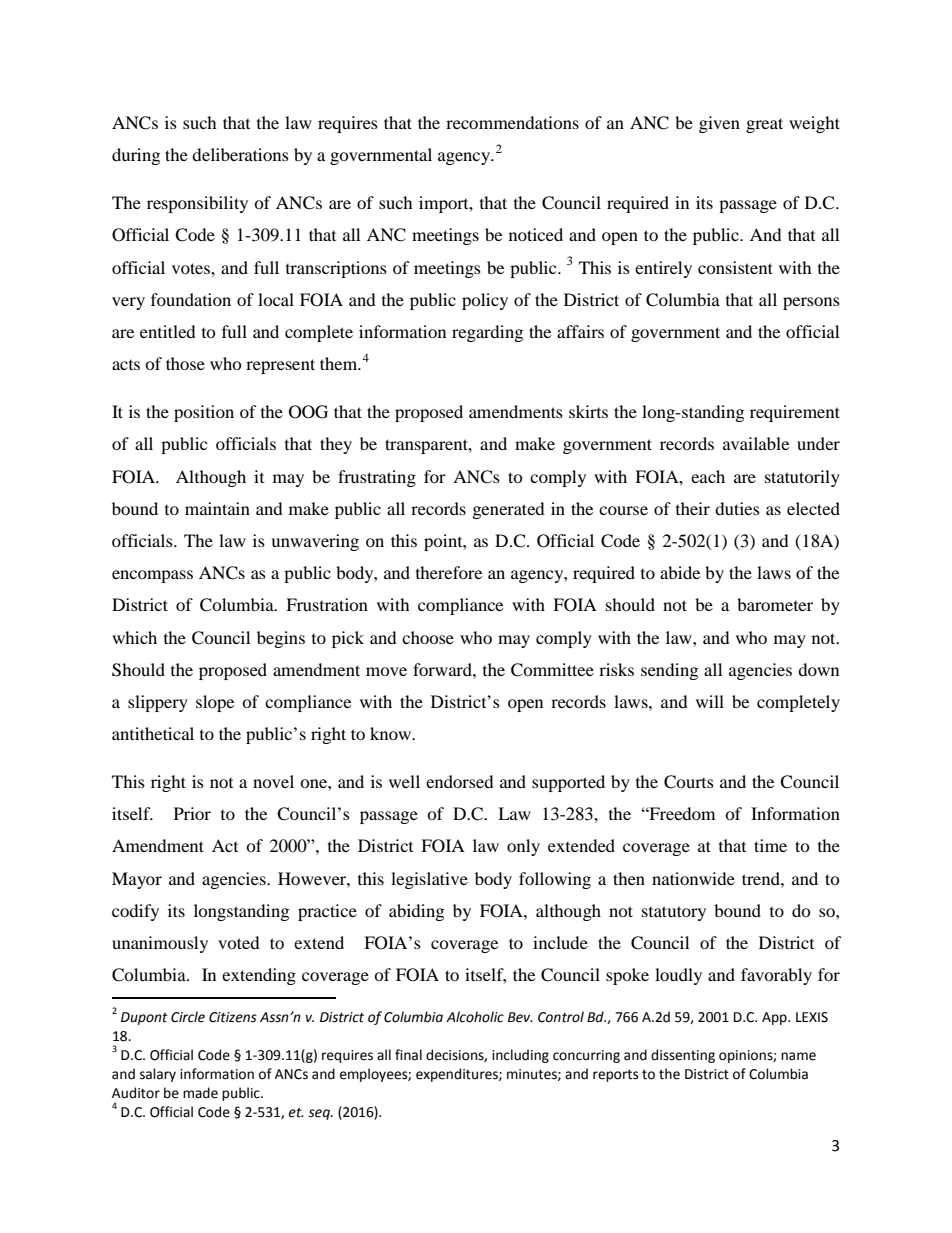 The image size is (952, 1233). I want to click on made, so click(200, 1093).
